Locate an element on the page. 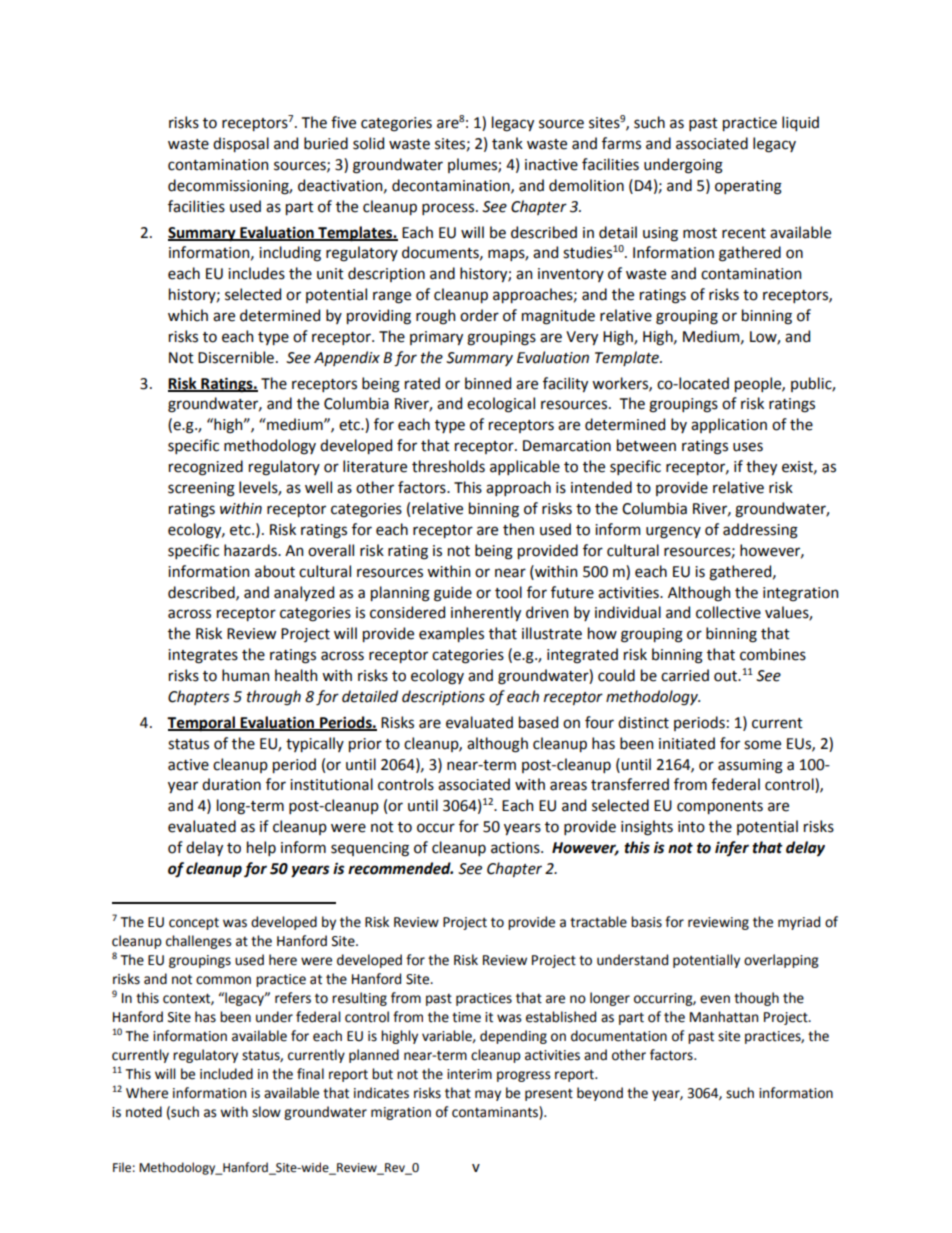  interim is located at coordinates (469, 1074).
